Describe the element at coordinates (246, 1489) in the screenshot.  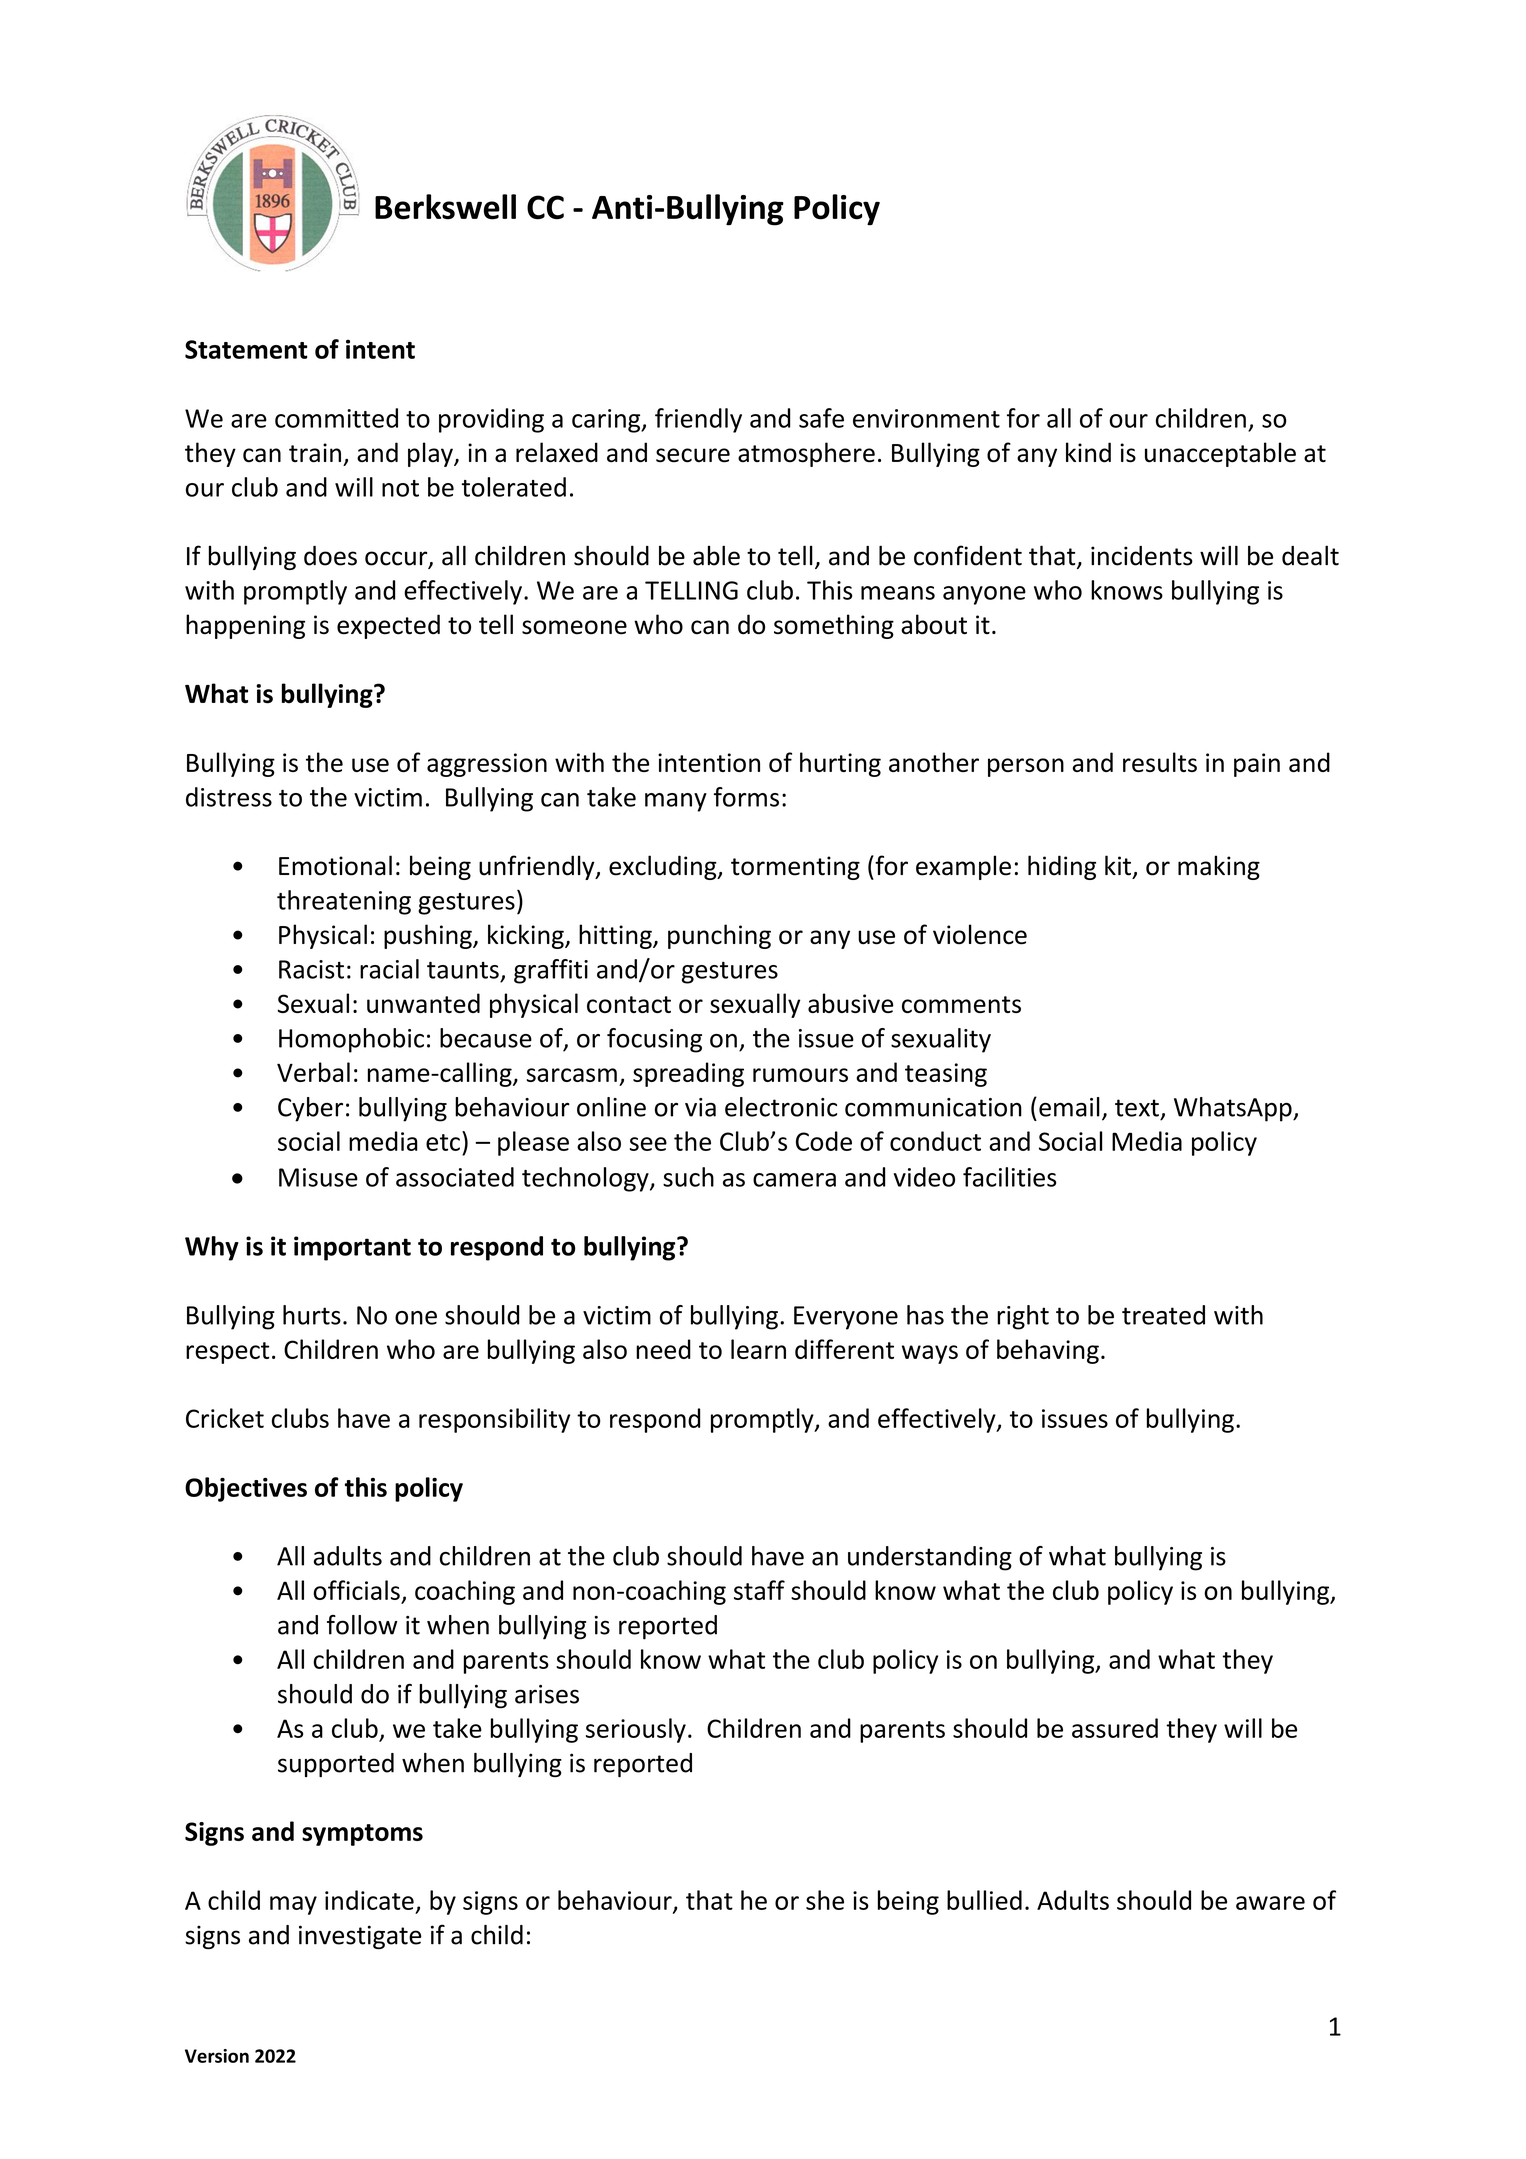
I see `Objectives` at that location.
